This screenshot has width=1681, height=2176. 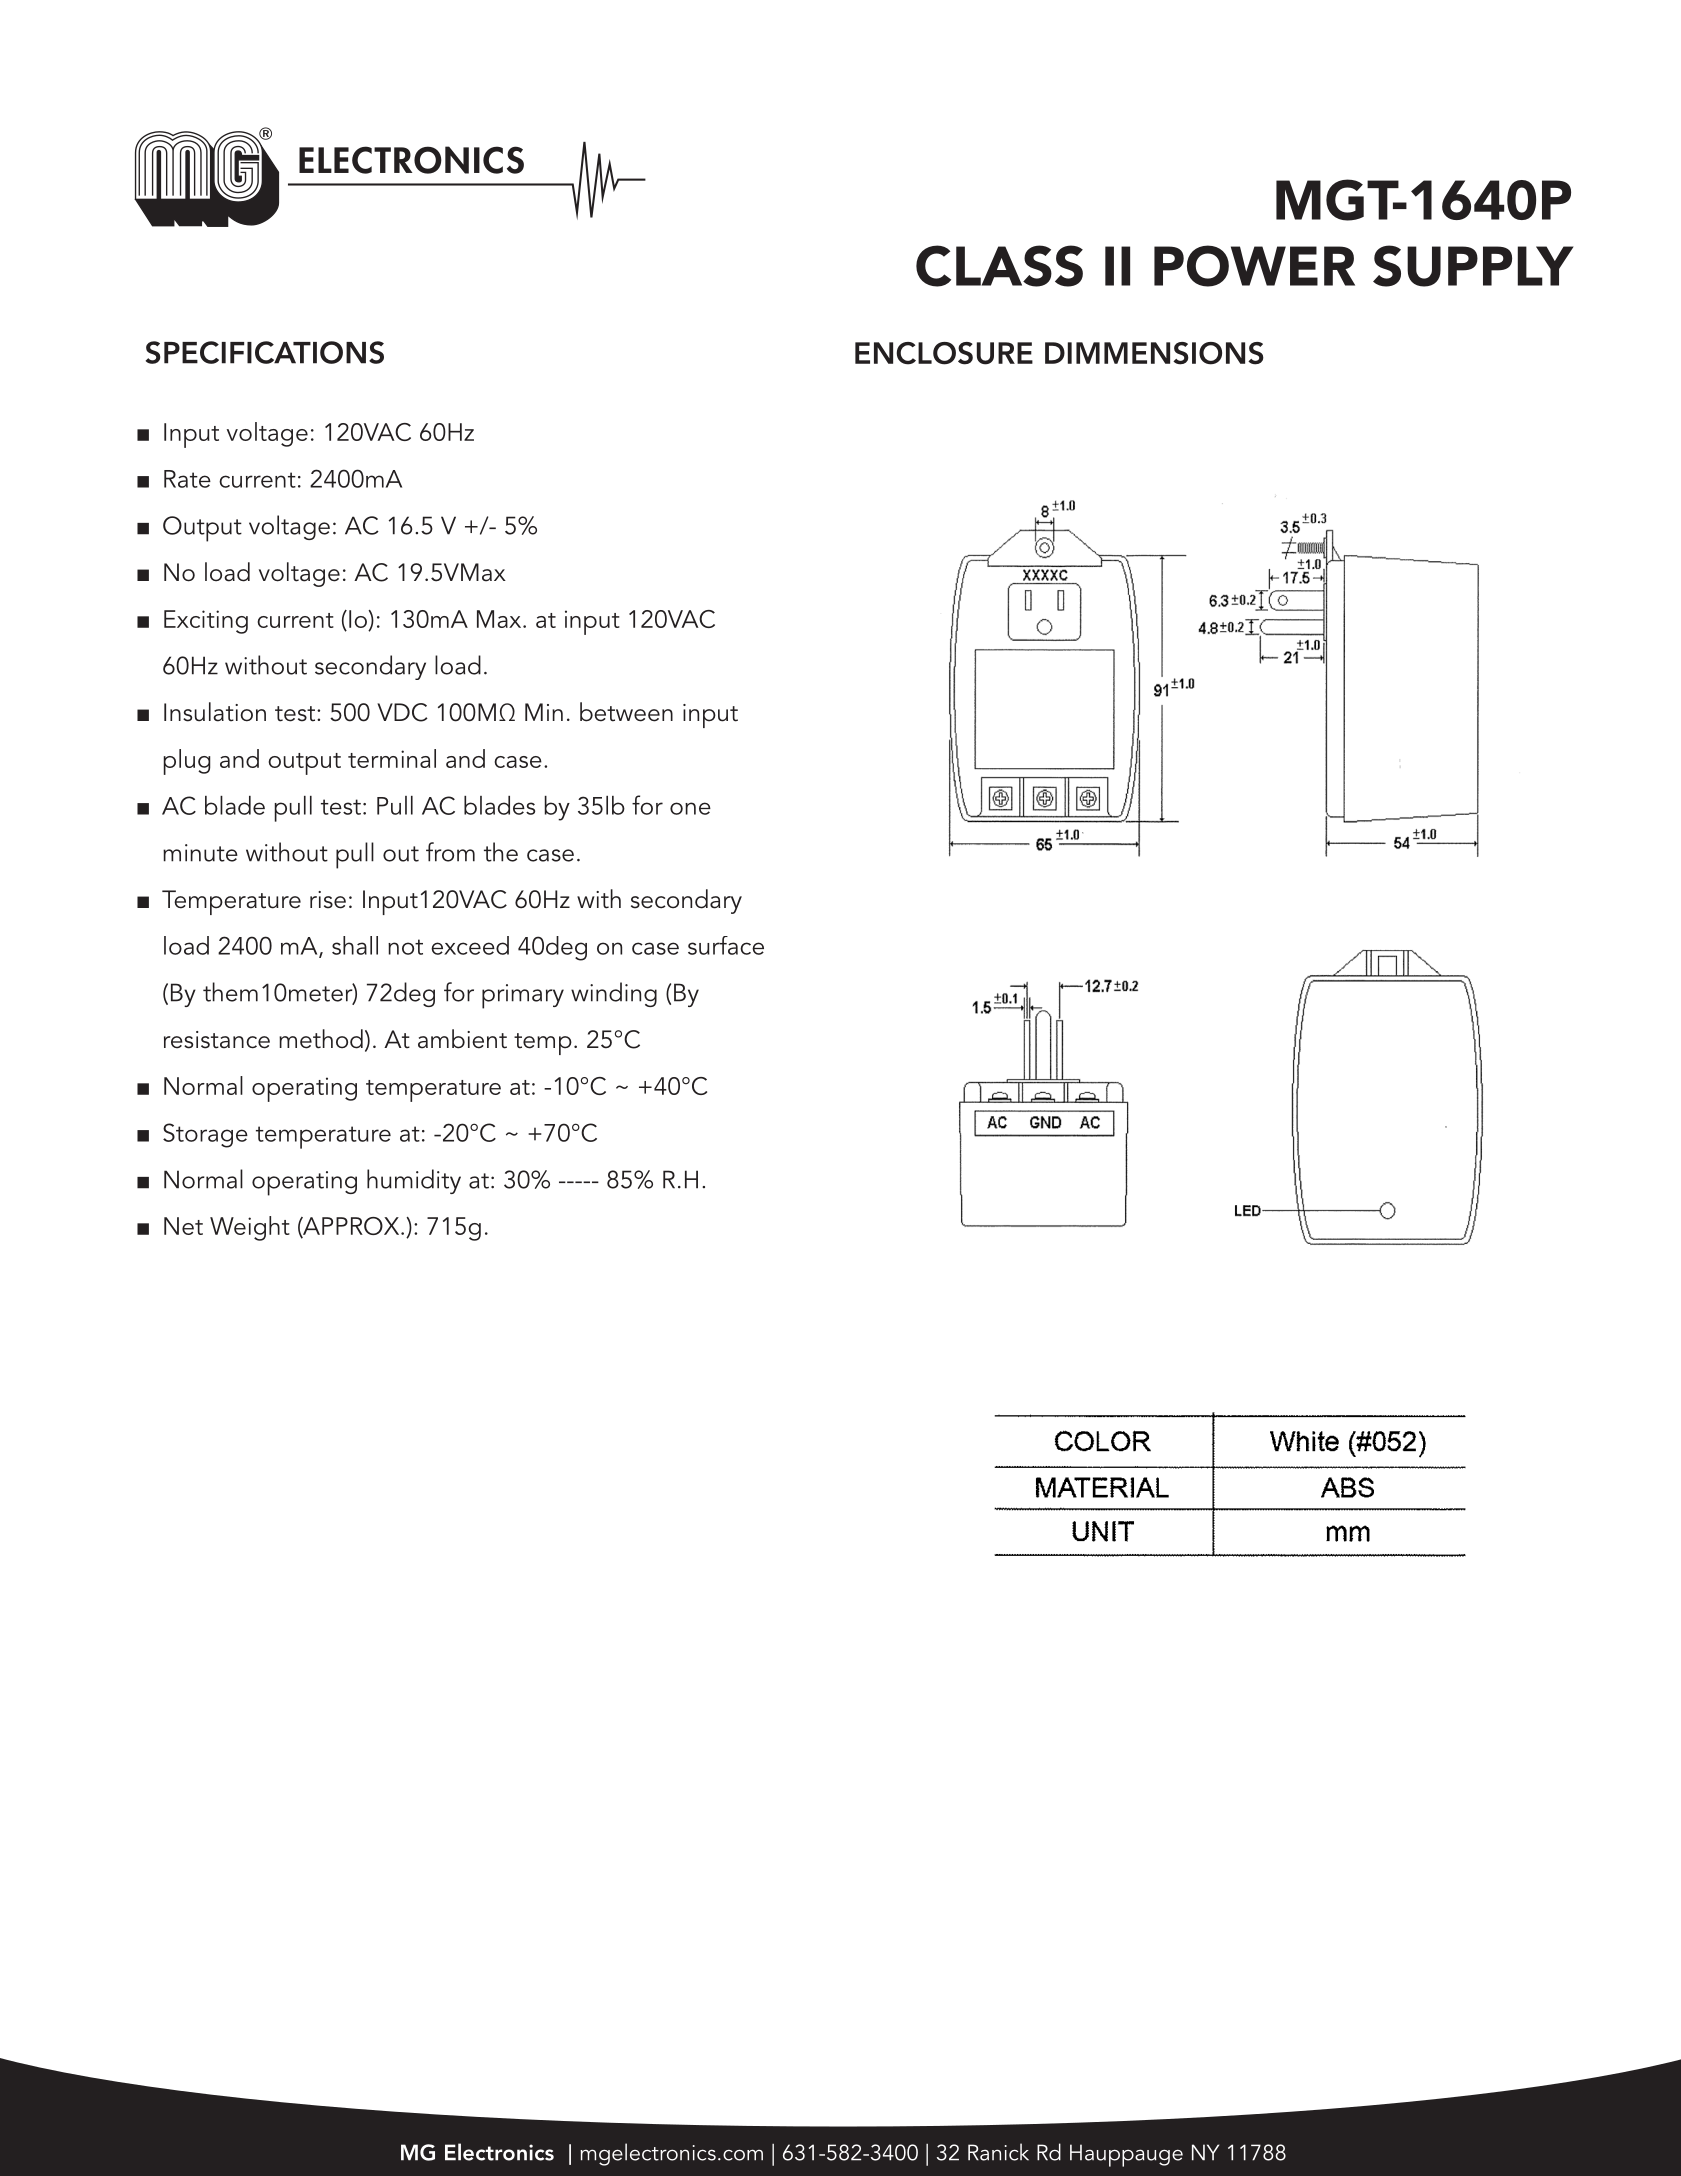 I want to click on POWER, so click(x=1254, y=266).
